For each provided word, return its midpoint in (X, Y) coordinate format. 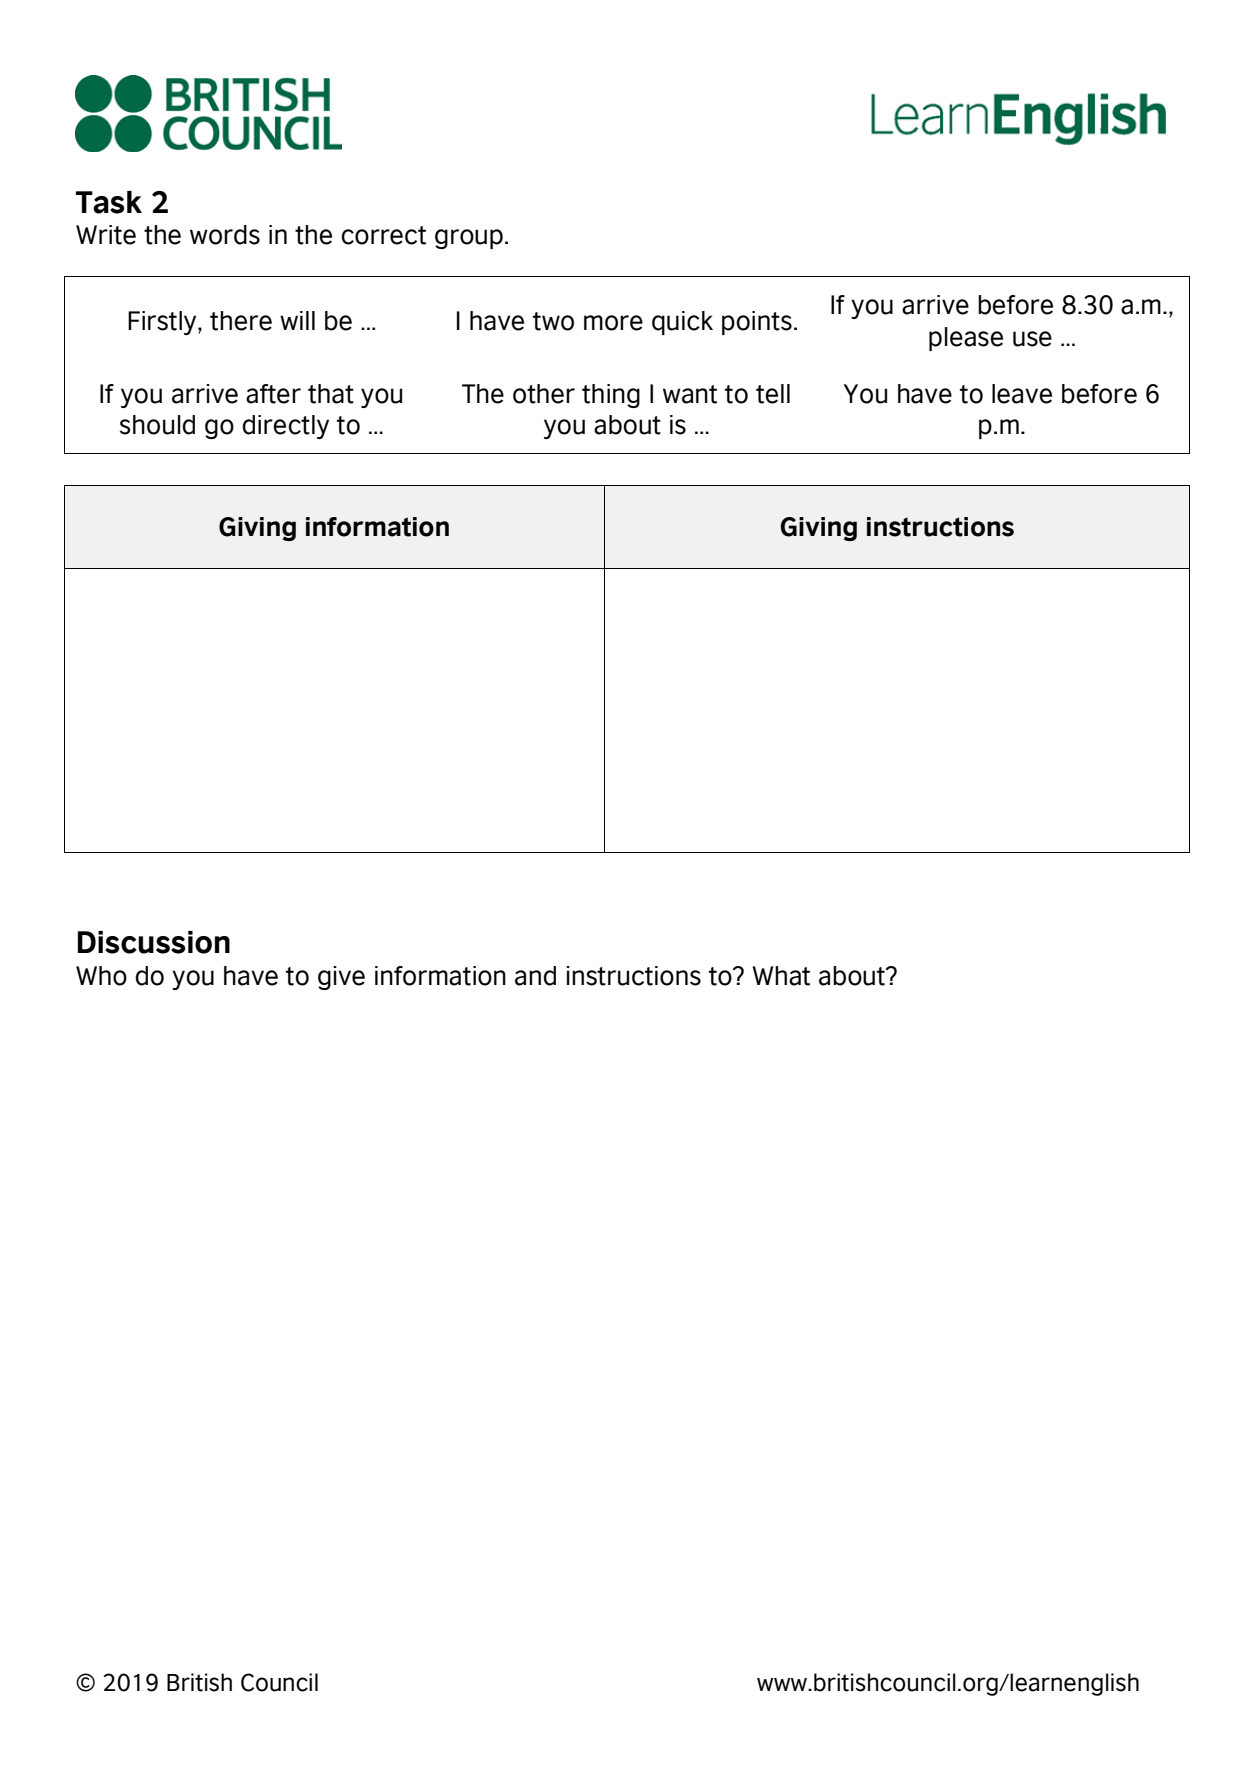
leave (1022, 394)
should (157, 425)
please (966, 339)
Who (101, 976)
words (225, 235)
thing (611, 396)
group (469, 239)
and (535, 976)
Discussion (153, 942)
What (781, 976)
